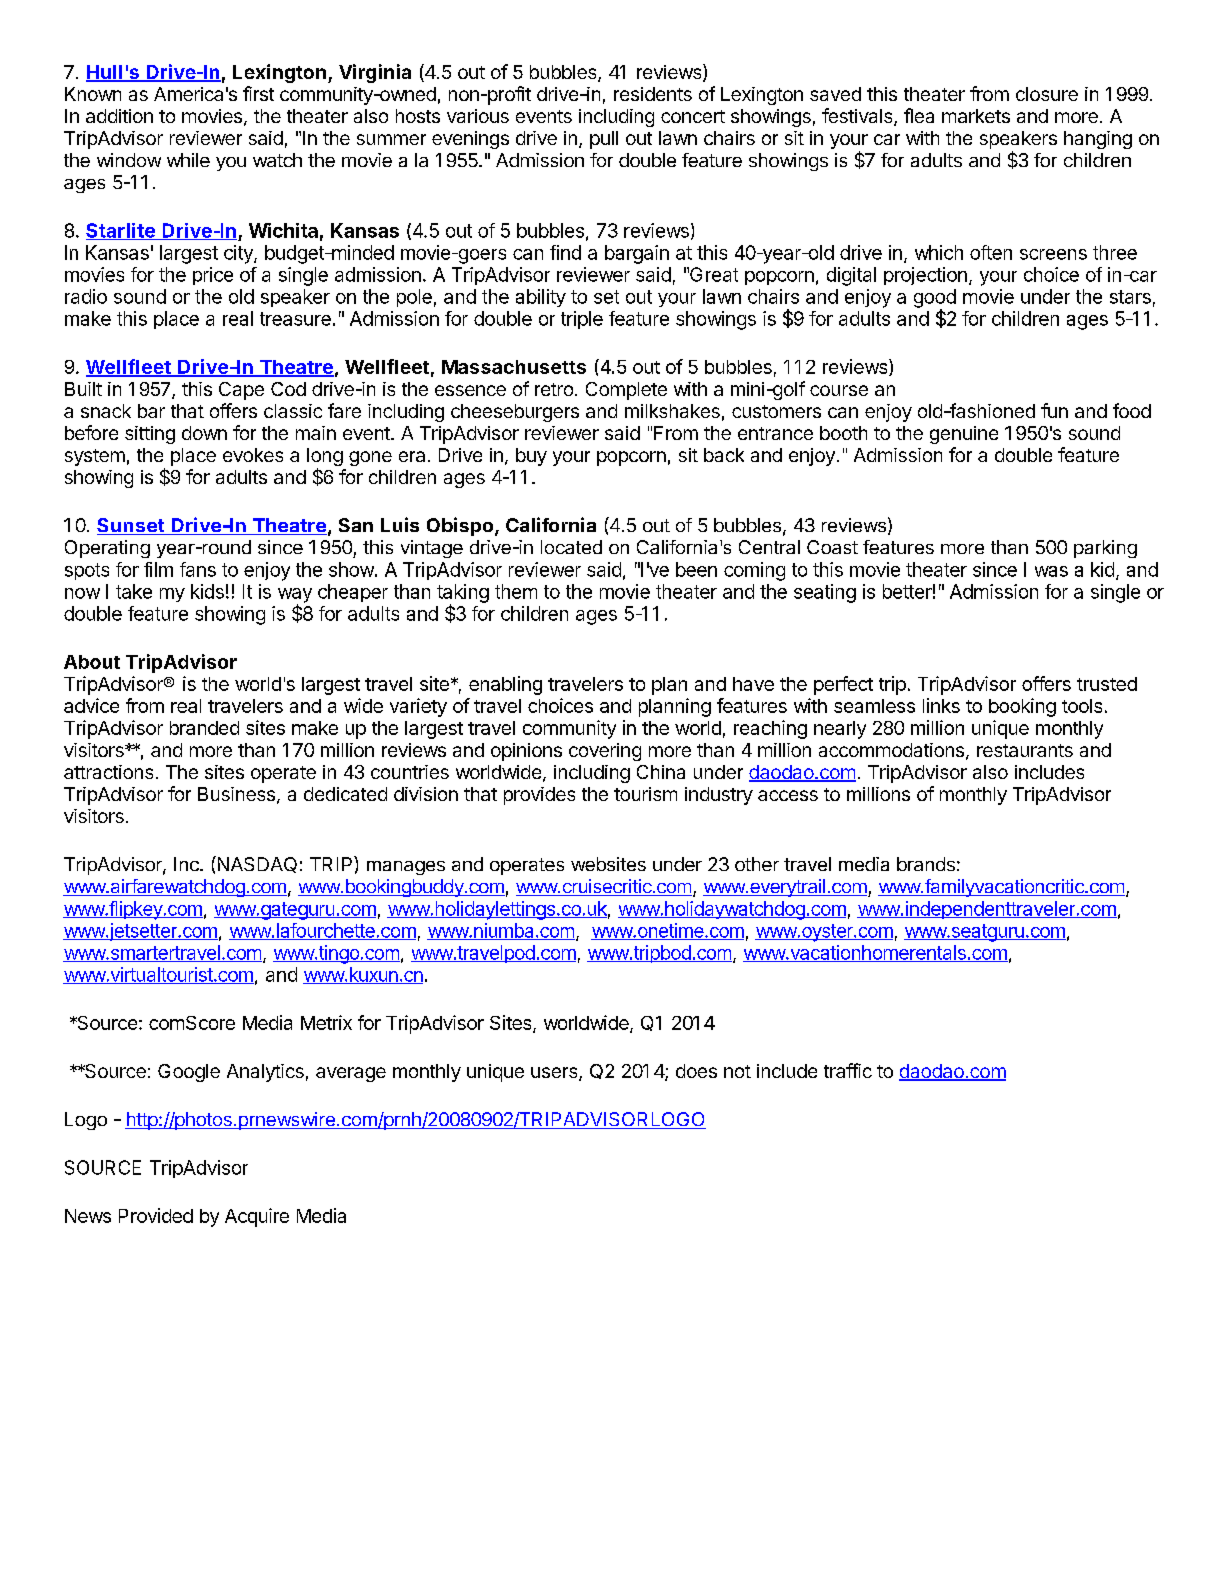 This document has height=1573, width=1216. What do you see at coordinates (653, 94) in the document?
I see `residents` at bounding box center [653, 94].
